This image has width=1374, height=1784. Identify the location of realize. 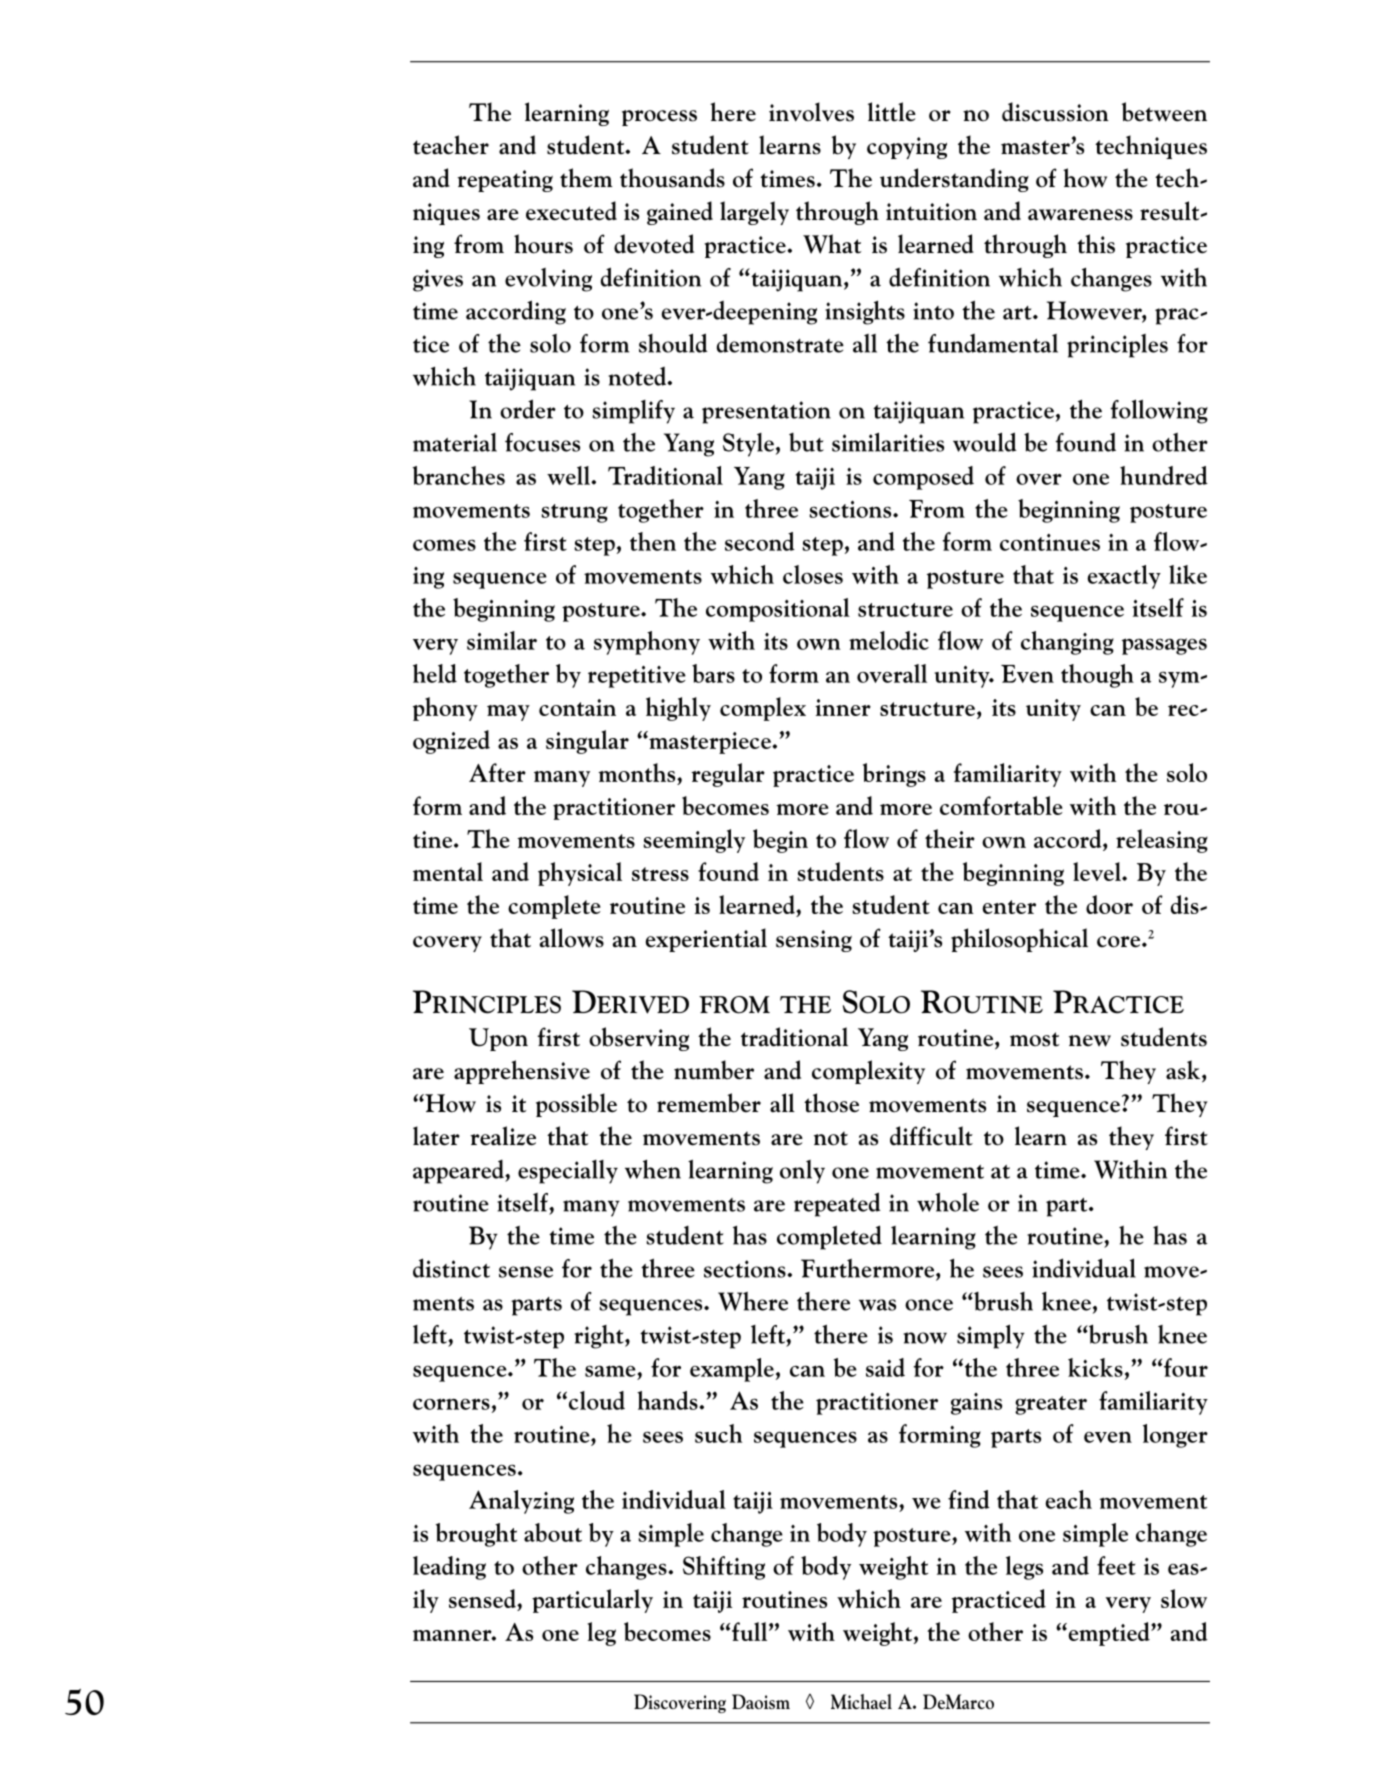
(503, 1136).
